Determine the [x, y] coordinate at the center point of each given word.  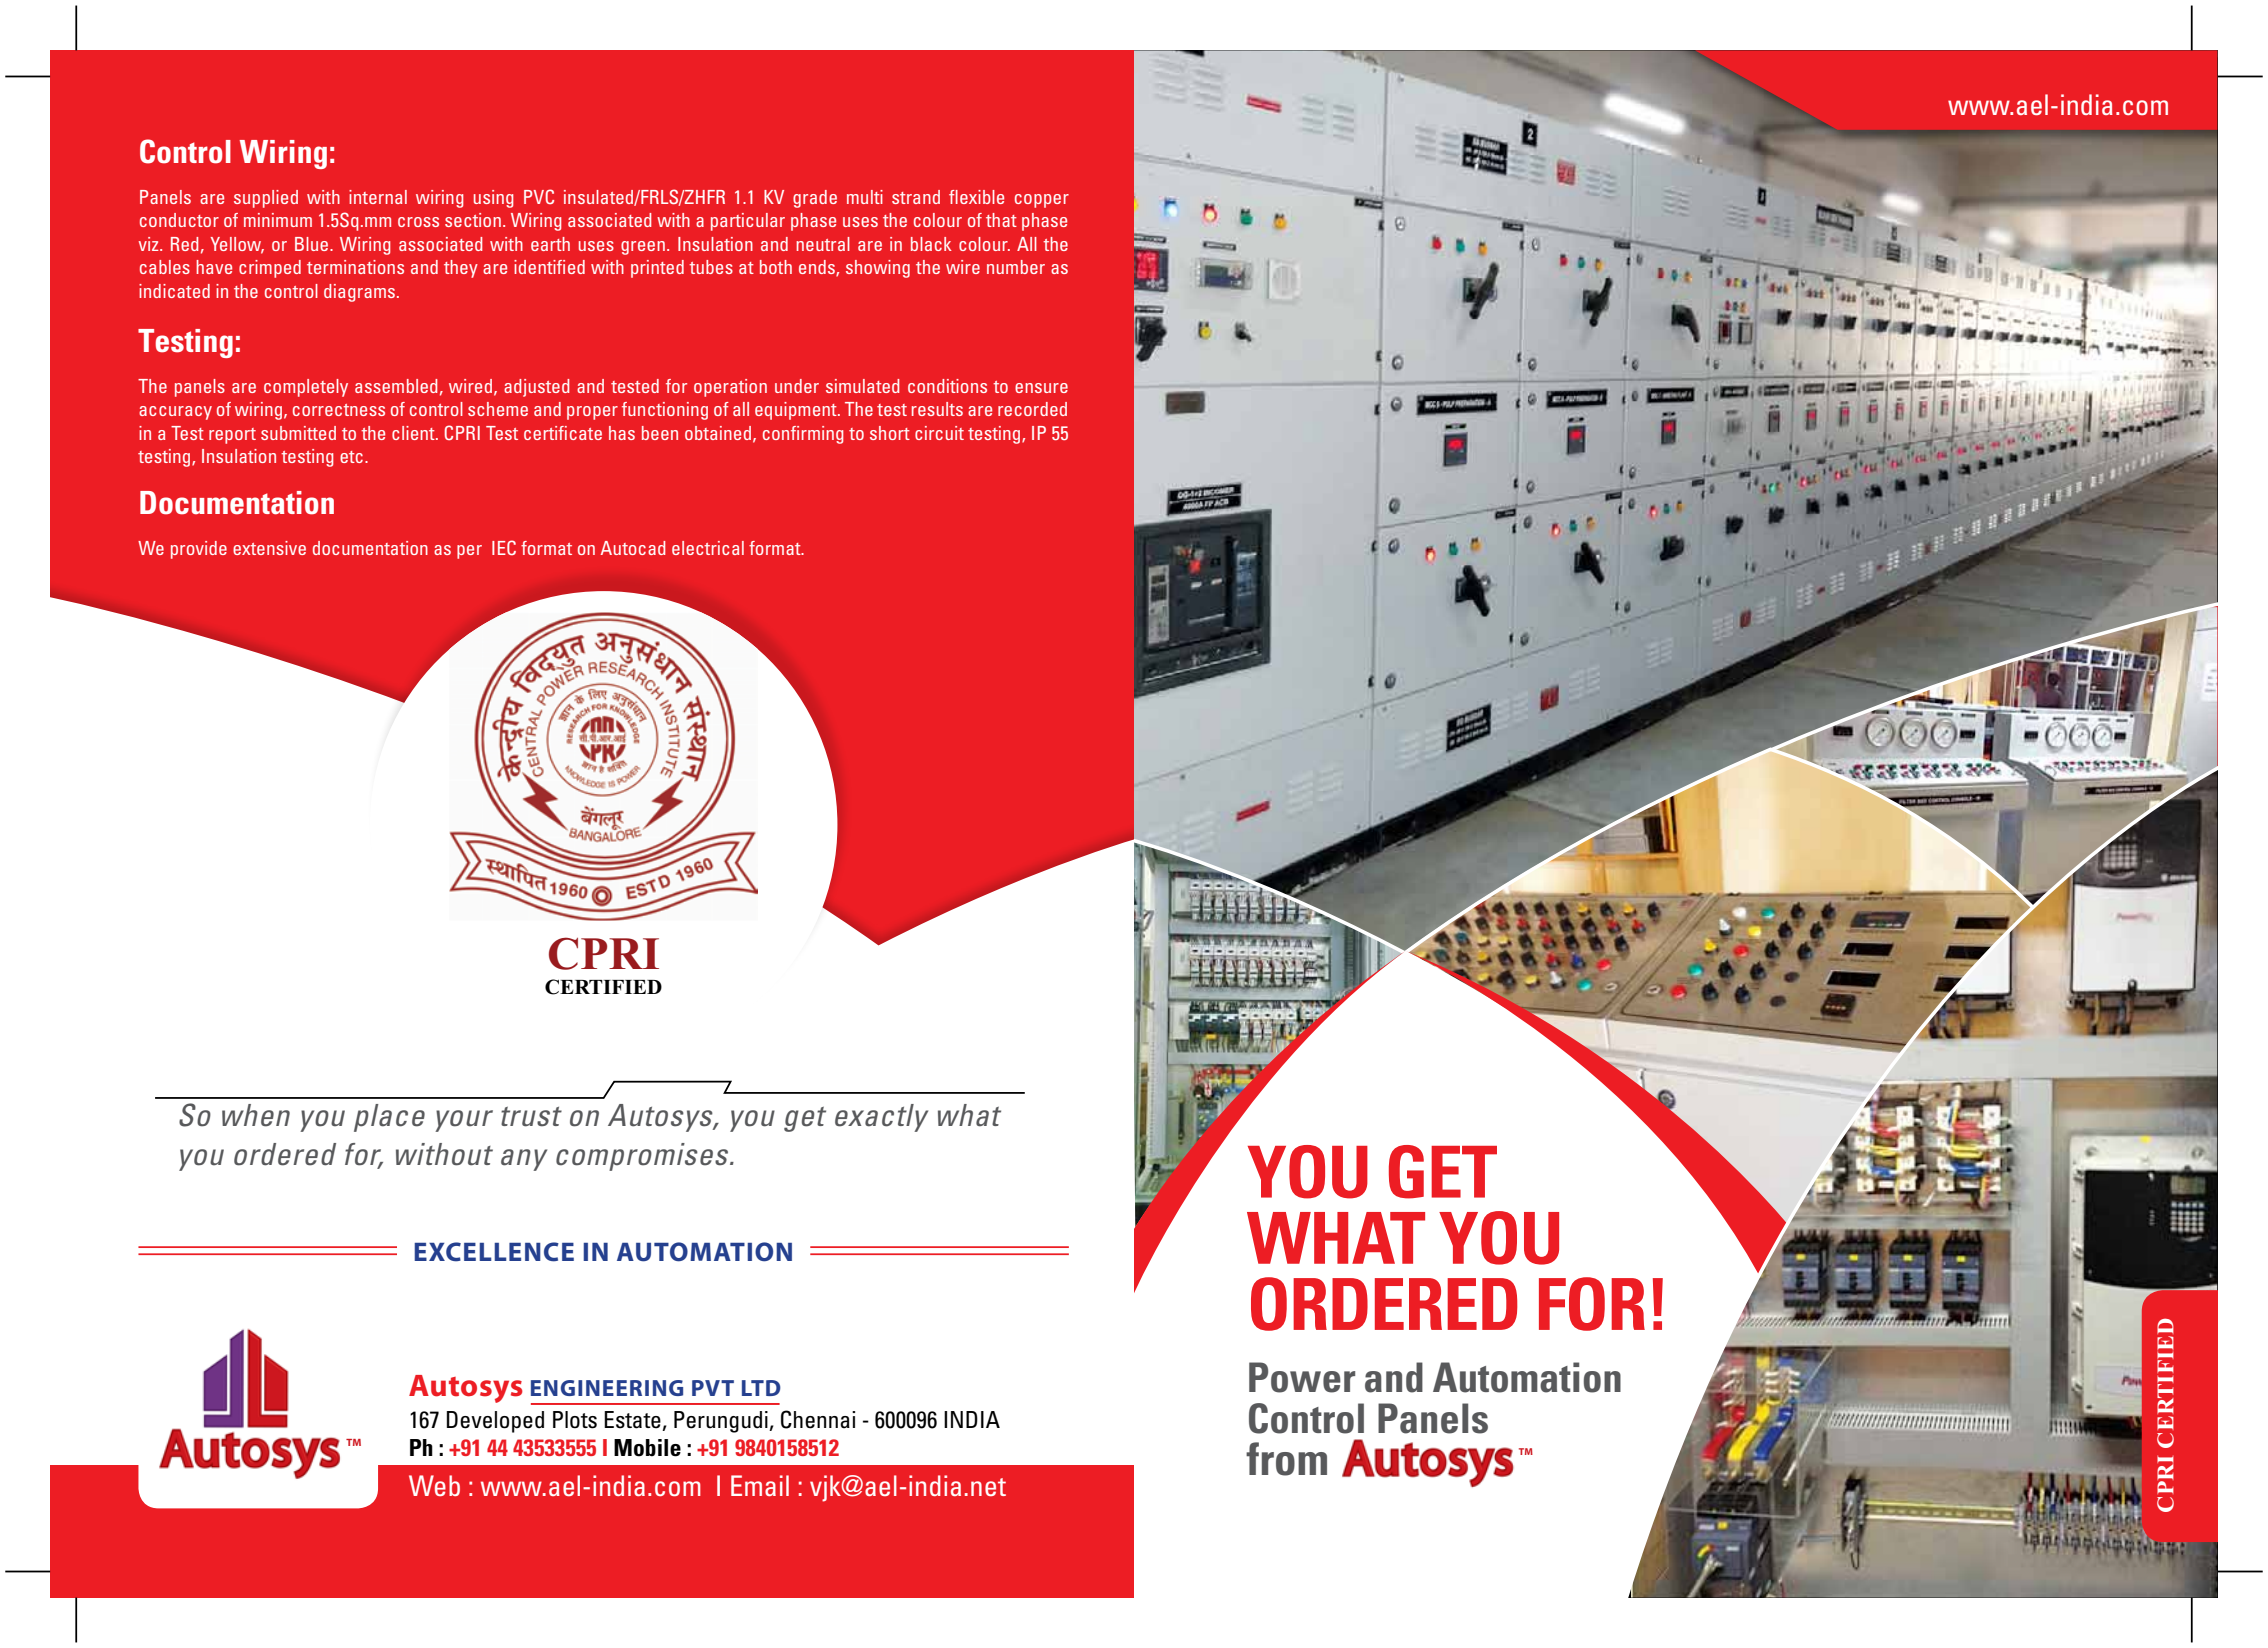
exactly [881, 1118]
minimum [278, 220]
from [1286, 1459]
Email [760, 1485]
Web [434, 1485]
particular [748, 222]
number [1016, 267]
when [256, 1115]
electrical [708, 548]
